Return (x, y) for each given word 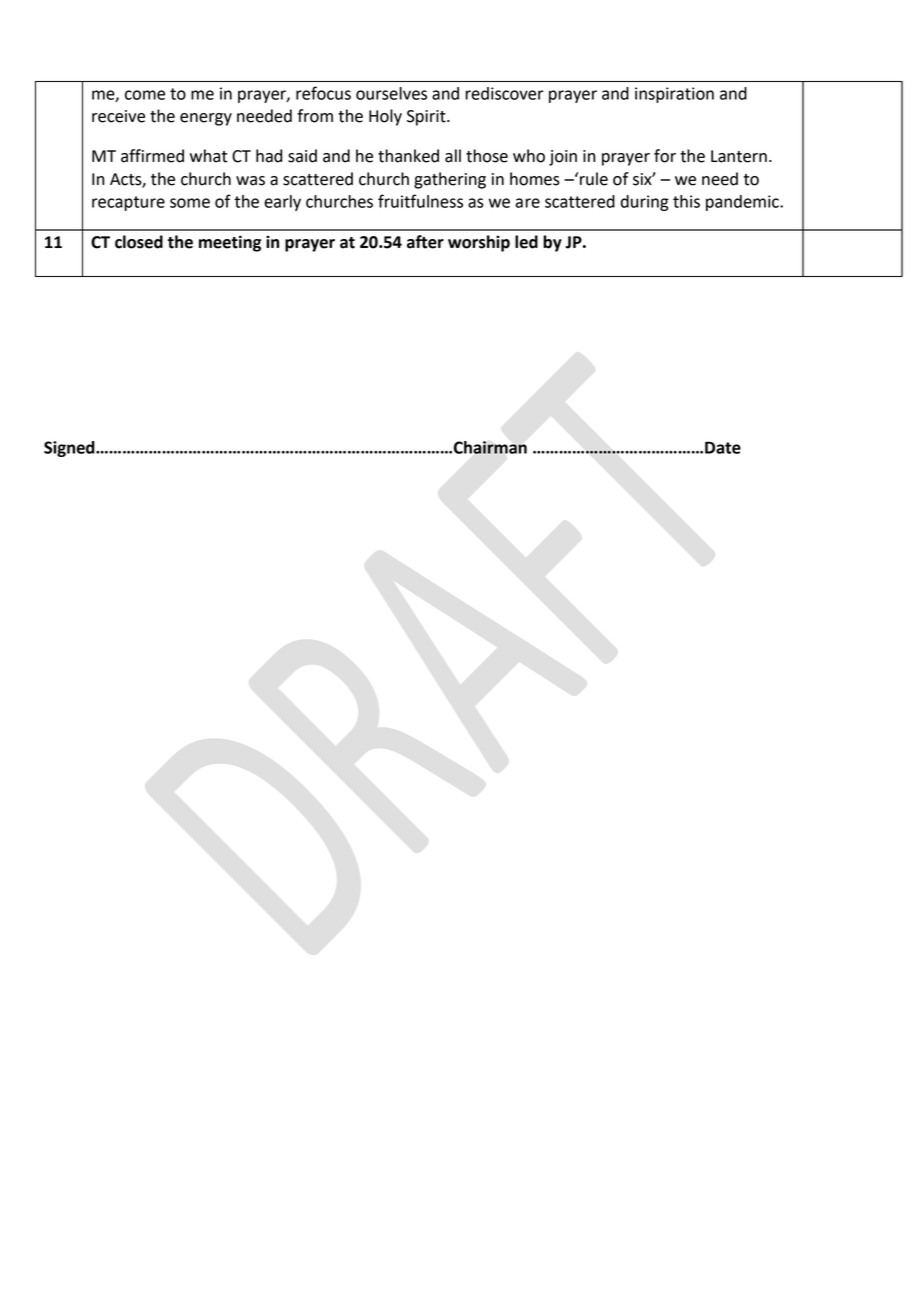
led (526, 242)
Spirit (427, 118)
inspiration (674, 95)
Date (723, 447)
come (145, 95)
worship (479, 243)
